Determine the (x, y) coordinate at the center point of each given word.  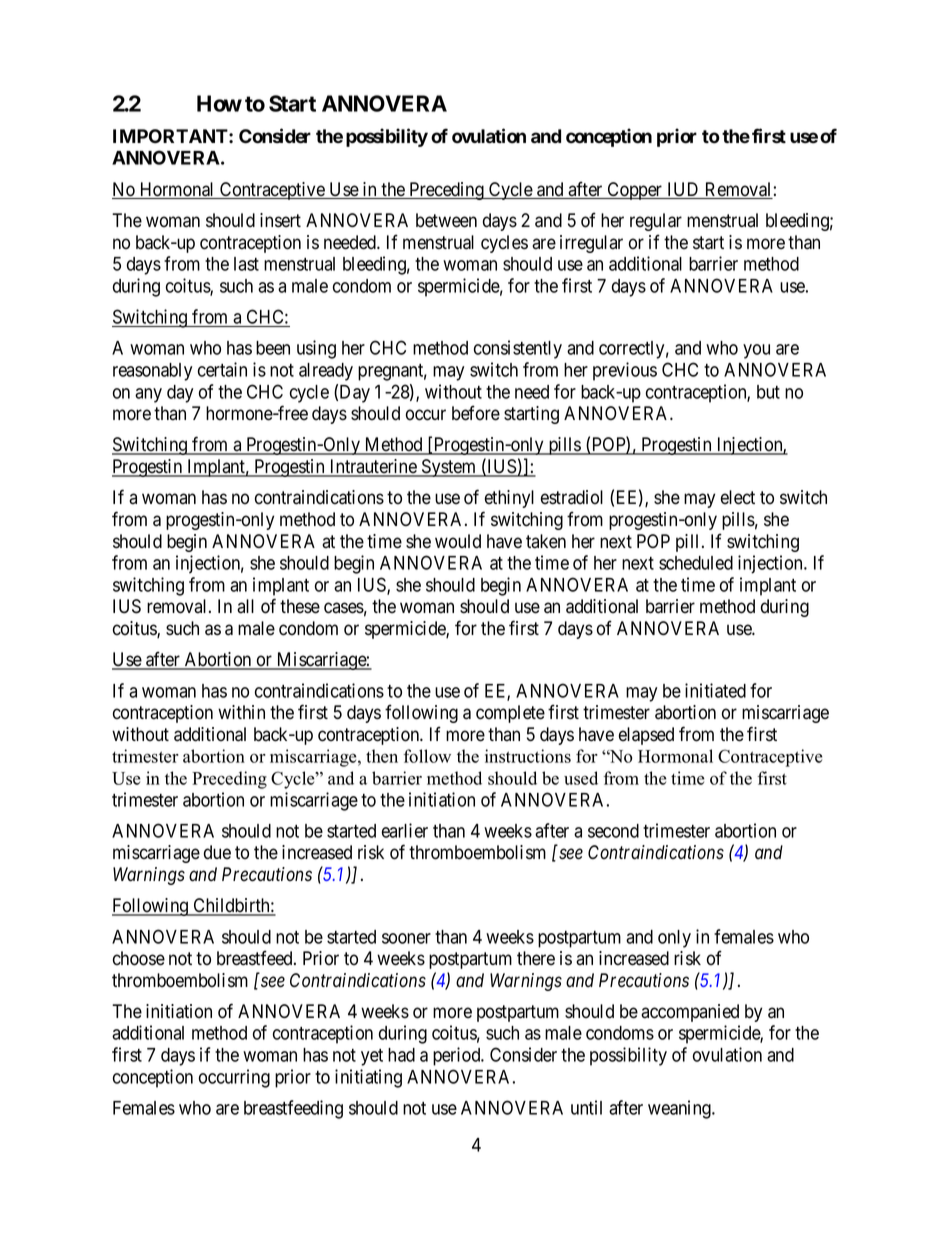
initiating (368, 1078)
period (458, 1056)
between (446, 220)
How (219, 103)
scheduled (696, 563)
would (458, 541)
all (245, 606)
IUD (683, 190)
